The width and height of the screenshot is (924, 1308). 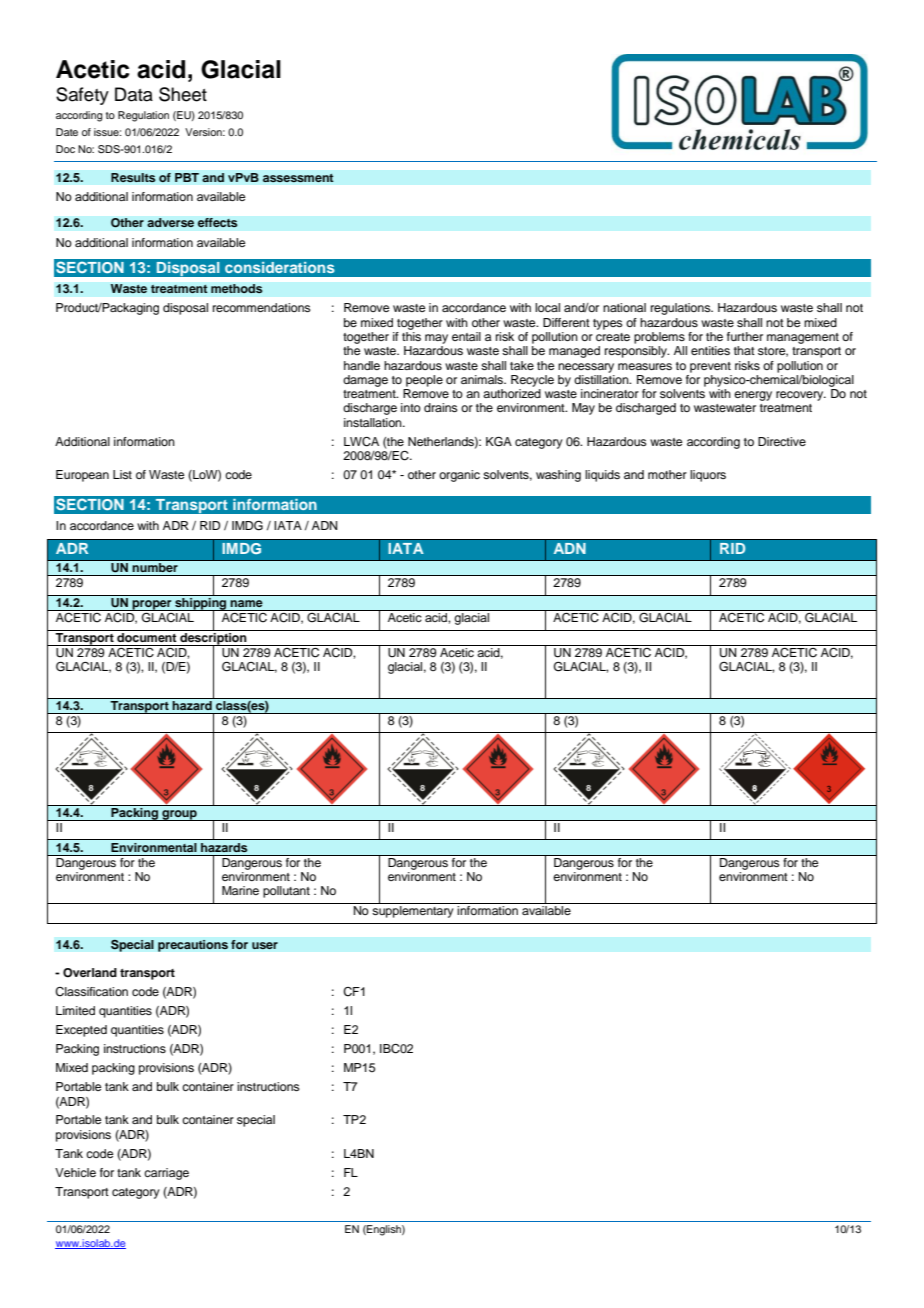 I want to click on national, so click(x=624, y=307).
